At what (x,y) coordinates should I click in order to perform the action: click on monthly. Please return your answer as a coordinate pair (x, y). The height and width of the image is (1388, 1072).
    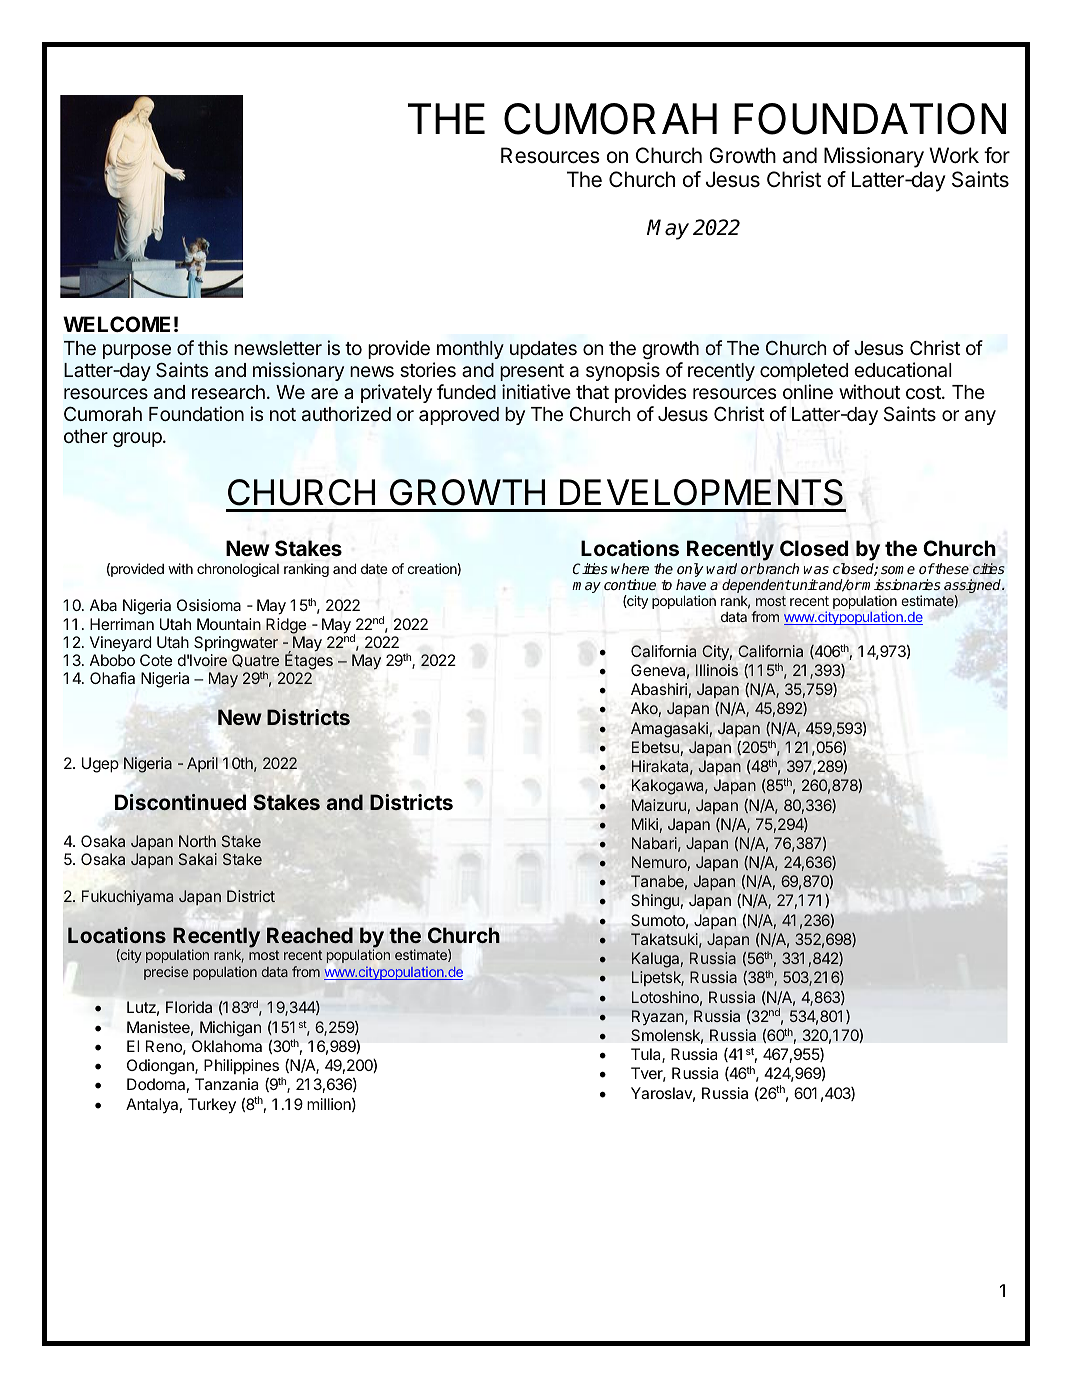
    Looking at the image, I should click on (470, 350).
